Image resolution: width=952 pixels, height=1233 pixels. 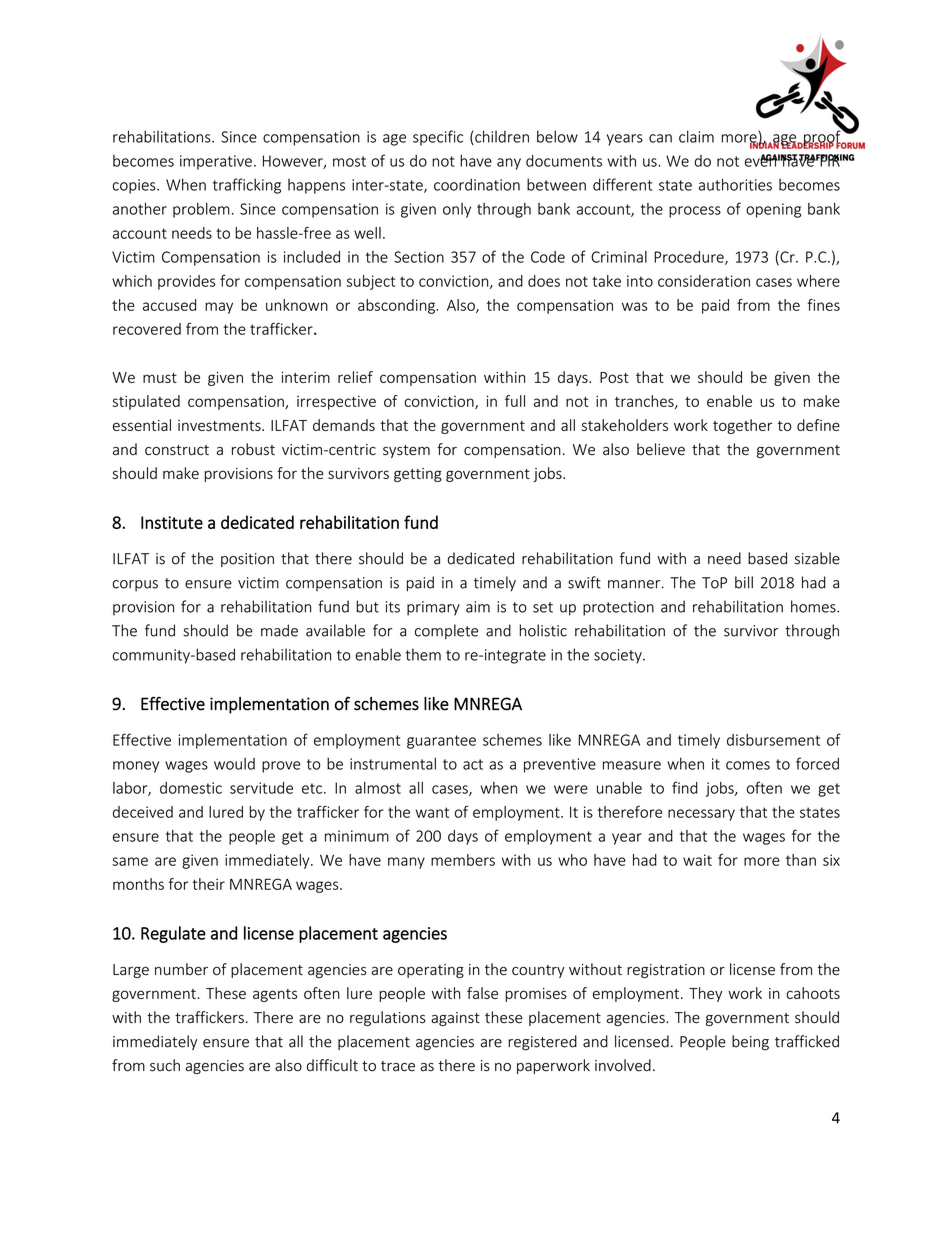 I want to click on imperative, so click(x=216, y=162).
